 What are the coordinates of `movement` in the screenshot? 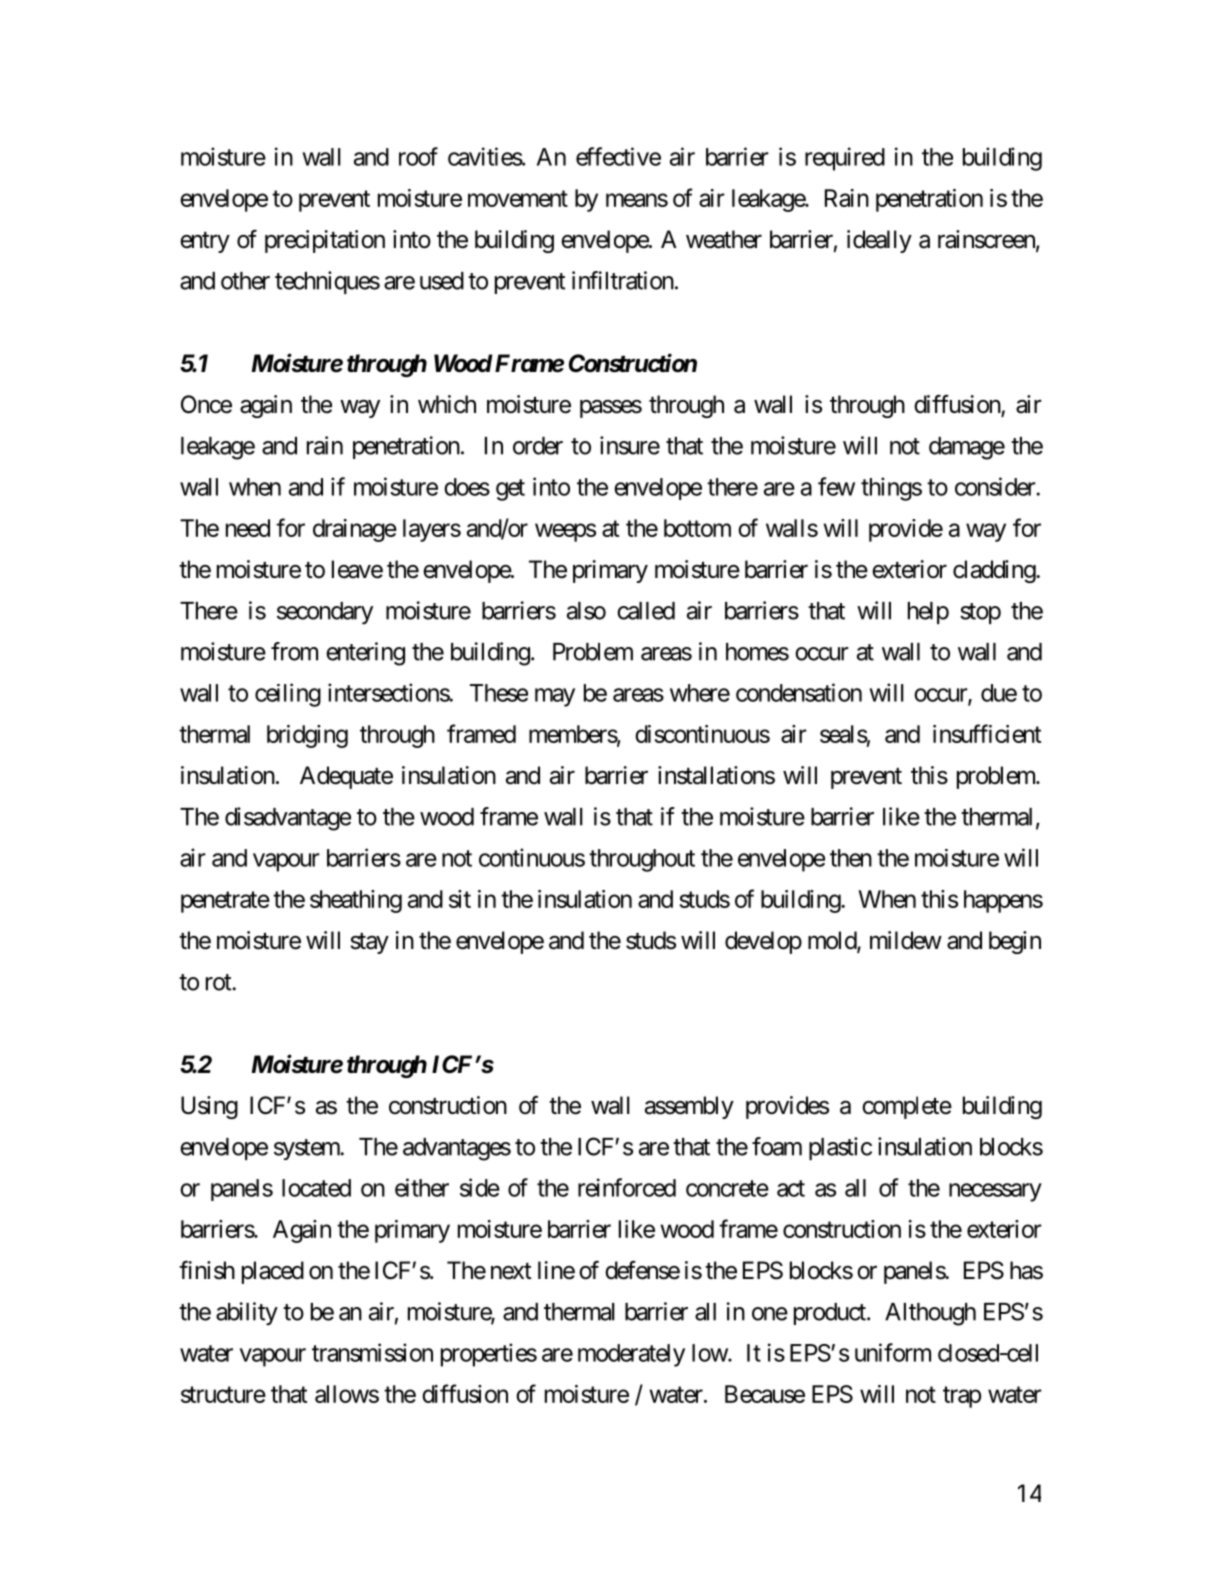 It's located at (518, 198).
